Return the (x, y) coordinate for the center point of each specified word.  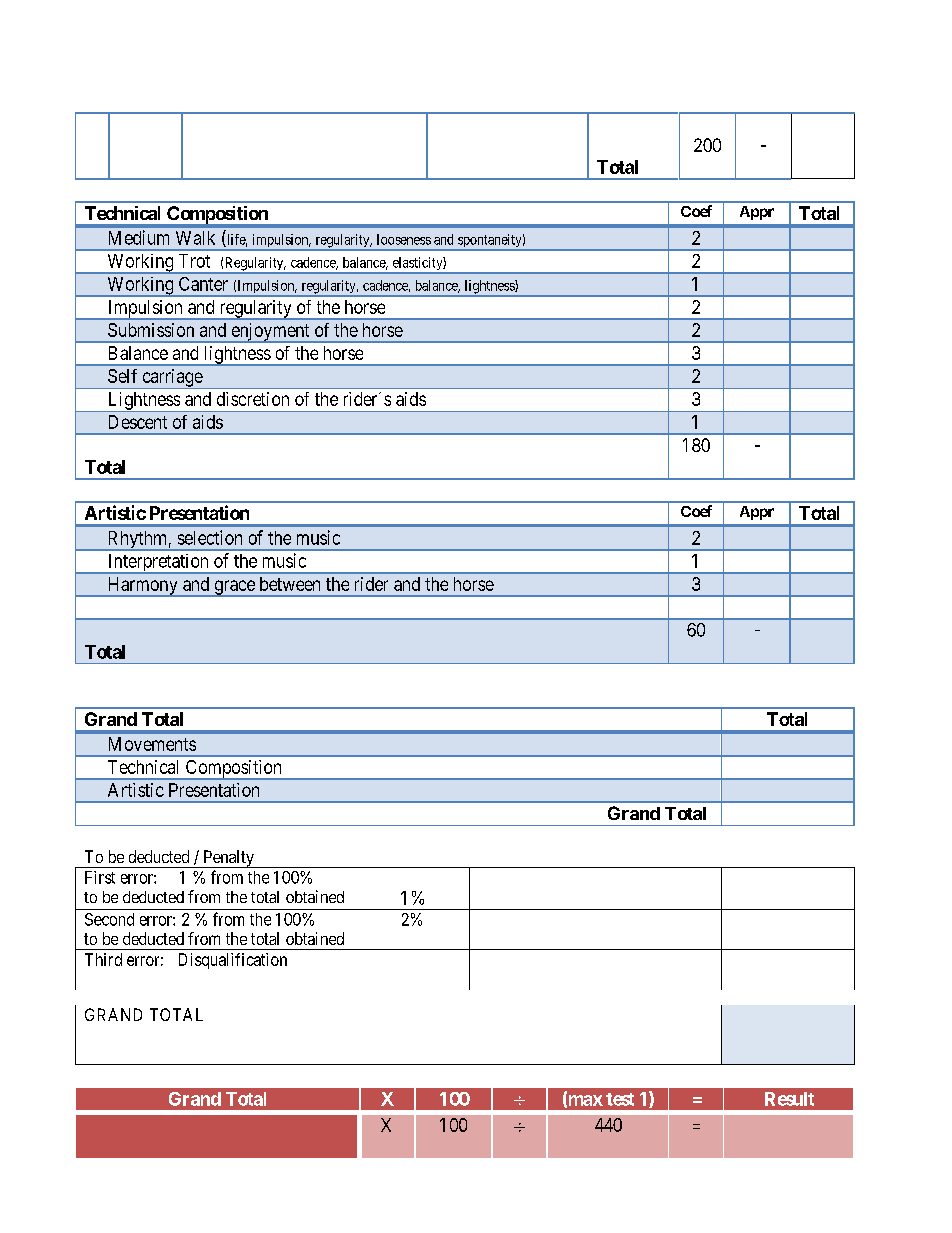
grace (234, 588)
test (620, 1099)
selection (210, 537)
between (290, 584)
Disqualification (233, 961)
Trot (194, 261)
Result (789, 1099)
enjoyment (270, 333)
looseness (404, 239)
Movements (152, 744)
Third (103, 959)
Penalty (228, 859)
